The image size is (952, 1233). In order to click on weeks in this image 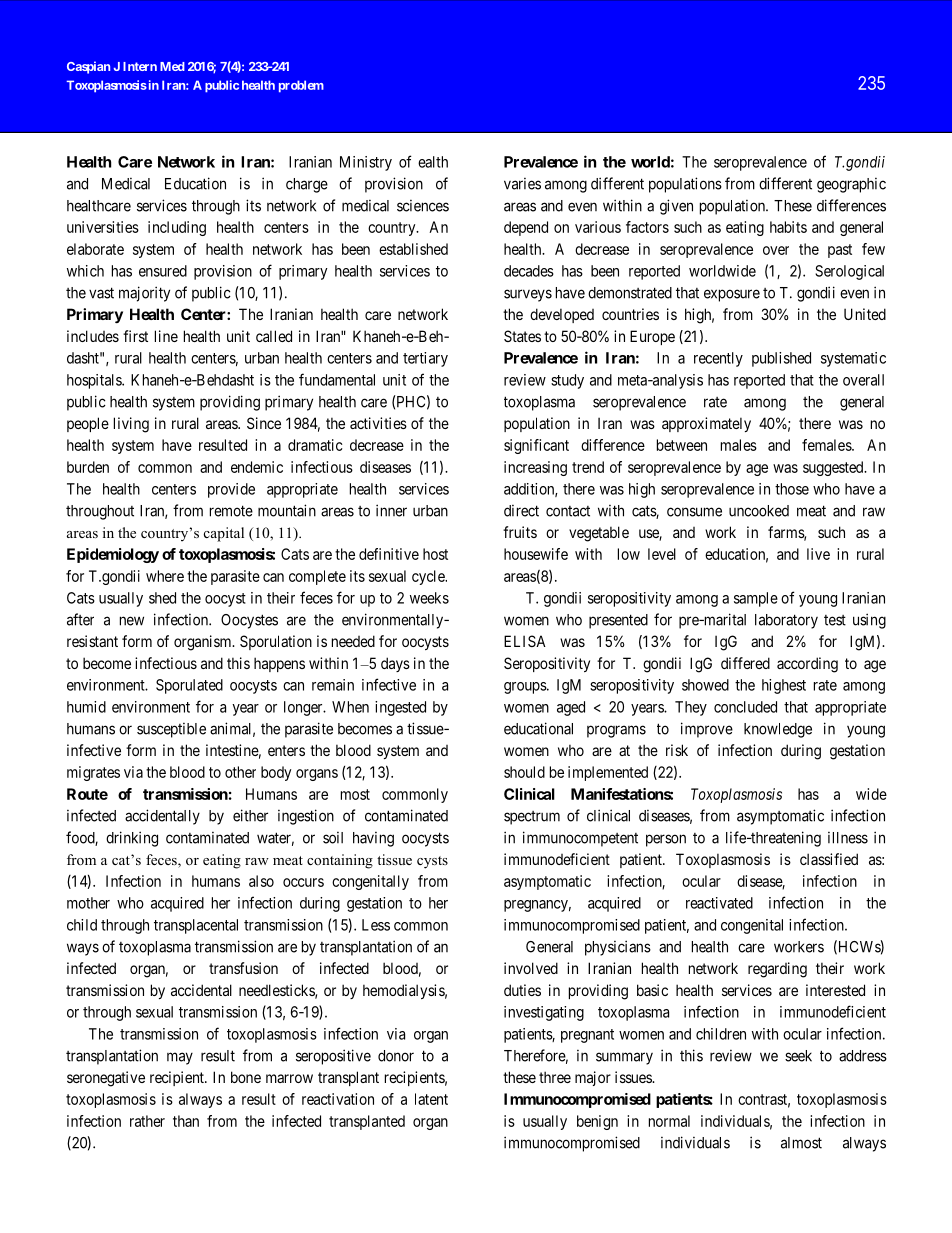, I will do `click(429, 598)`.
